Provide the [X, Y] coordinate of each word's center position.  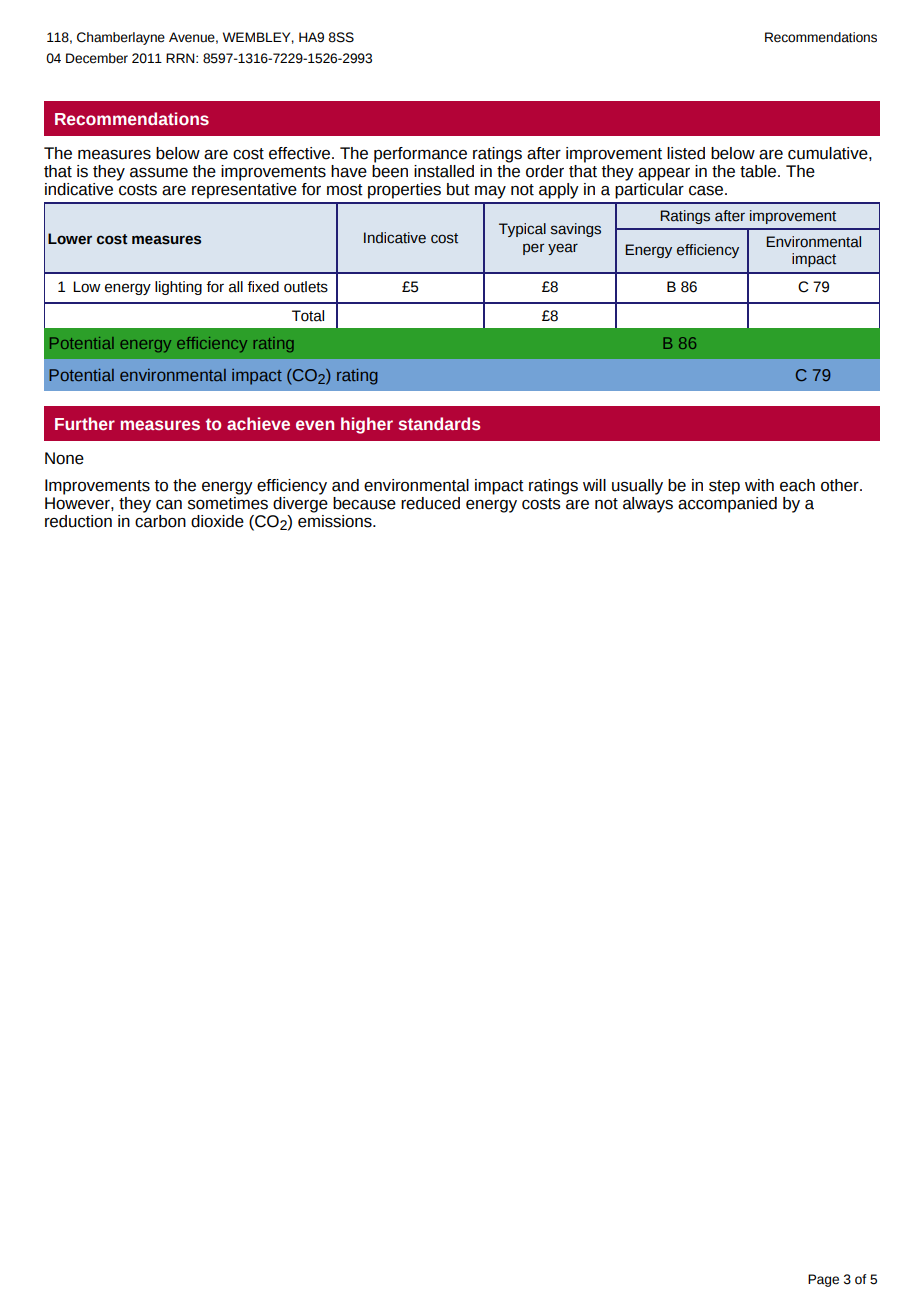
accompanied [727, 503]
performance [420, 155]
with [759, 485]
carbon [160, 520]
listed [686, 153]
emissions [336, 520]
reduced [430, 503]
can [169, 505]
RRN [181, 58]
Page [823, 1280]
